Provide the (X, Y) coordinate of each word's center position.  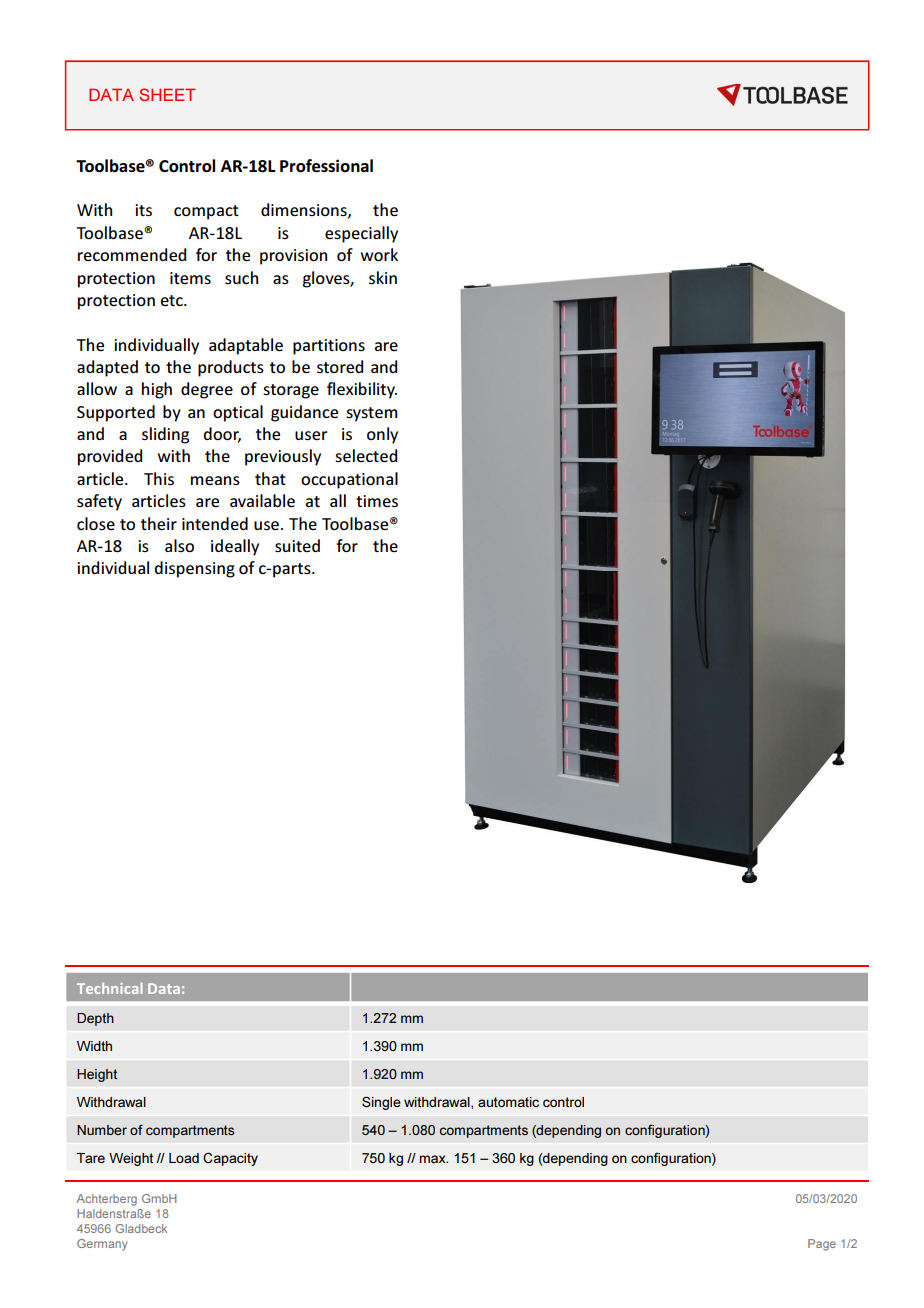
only (382, 435)
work (379, 254)
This (159, 478)
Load (184, 1158)
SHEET (167, 94)
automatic (508, 1102)
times (377, 501)
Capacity (230, 1159)
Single (381, 1103)
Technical (109, 988)
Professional (326, 166)
